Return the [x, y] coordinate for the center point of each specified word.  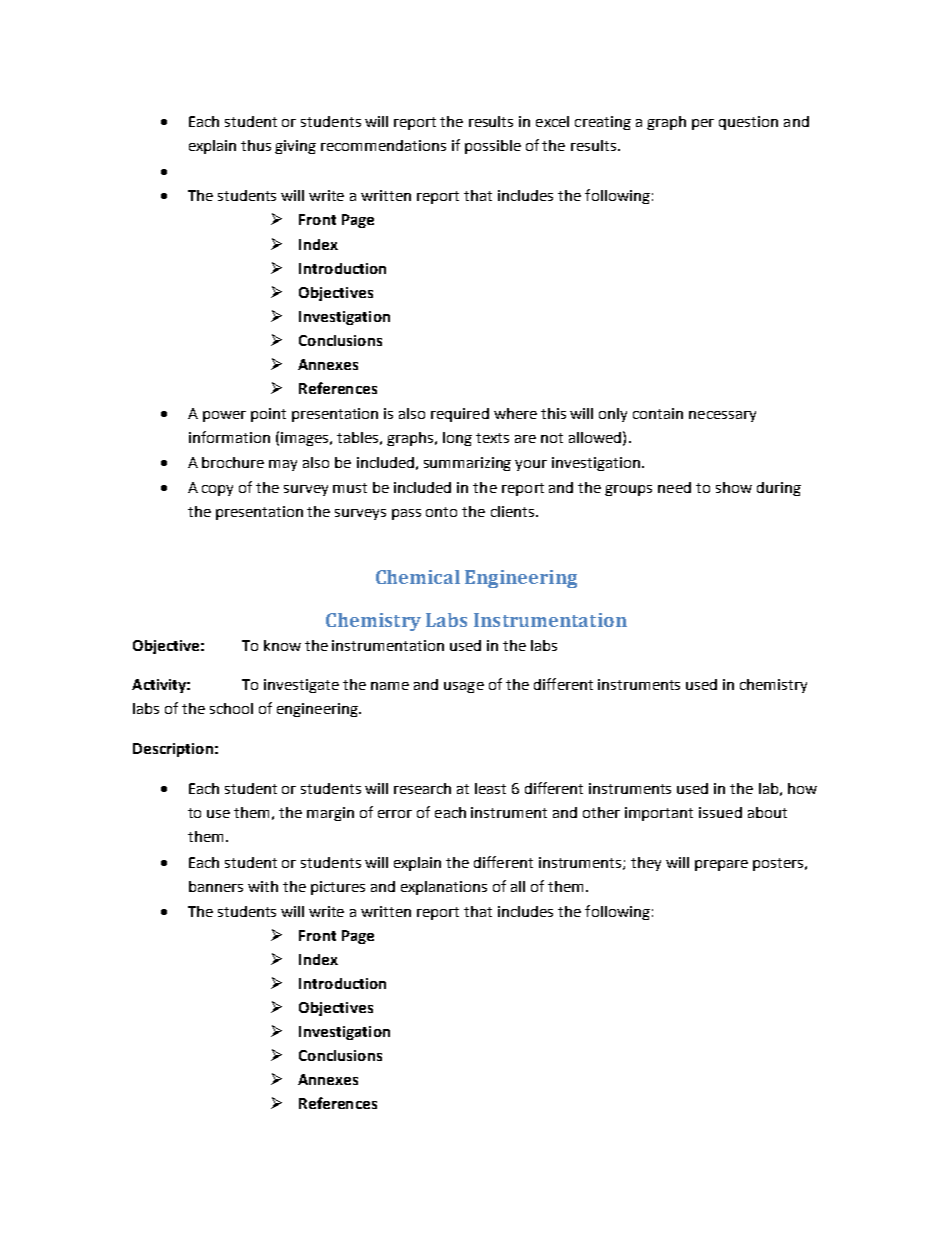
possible [493, 147]
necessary [722, 416]
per [703, 124]
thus [256, 145]
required [460, 415]
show [734, 487]
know [282, 645]
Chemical [418, 577]
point [268, 415]
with [263, 886]
